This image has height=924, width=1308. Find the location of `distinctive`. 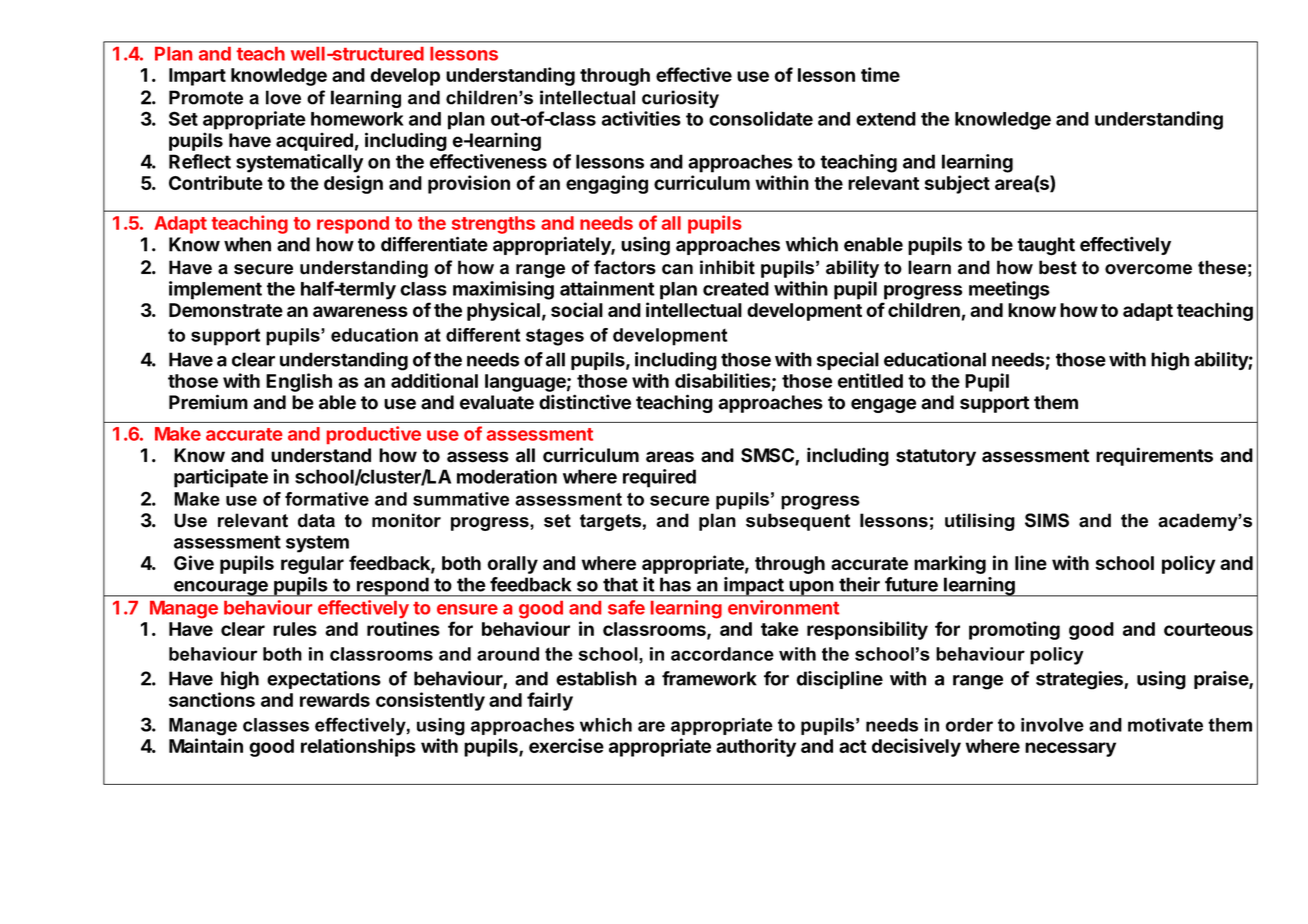

distinctive is located at coordinates (585, 402).
